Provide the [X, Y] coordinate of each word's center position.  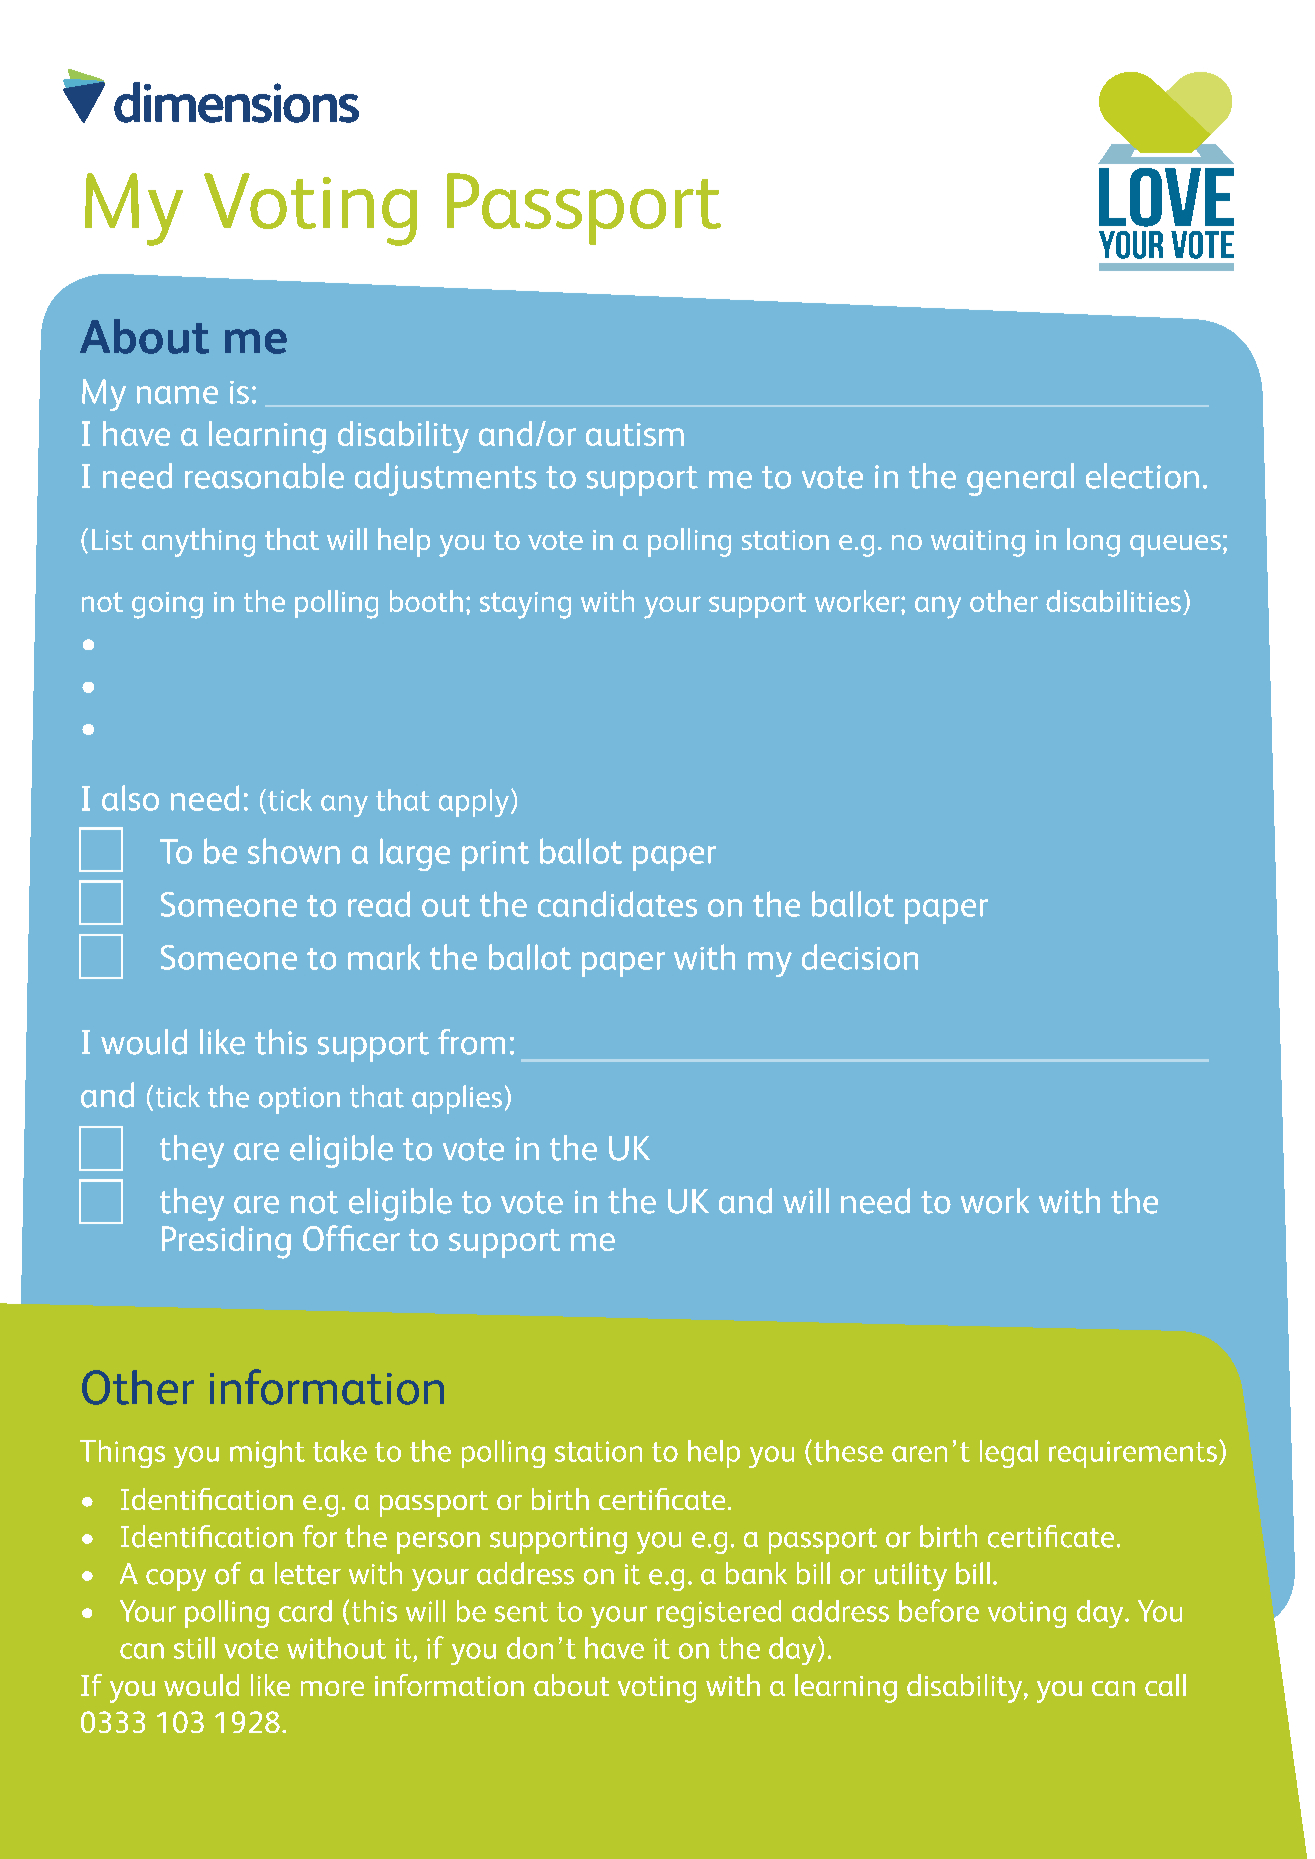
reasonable [264, 476]
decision [860, 957]
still [194, 1648]
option [299, 1100]
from [471, 1042]
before [939, 1610]
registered [719, 1614]
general [1020, 479]
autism [635, 434]
